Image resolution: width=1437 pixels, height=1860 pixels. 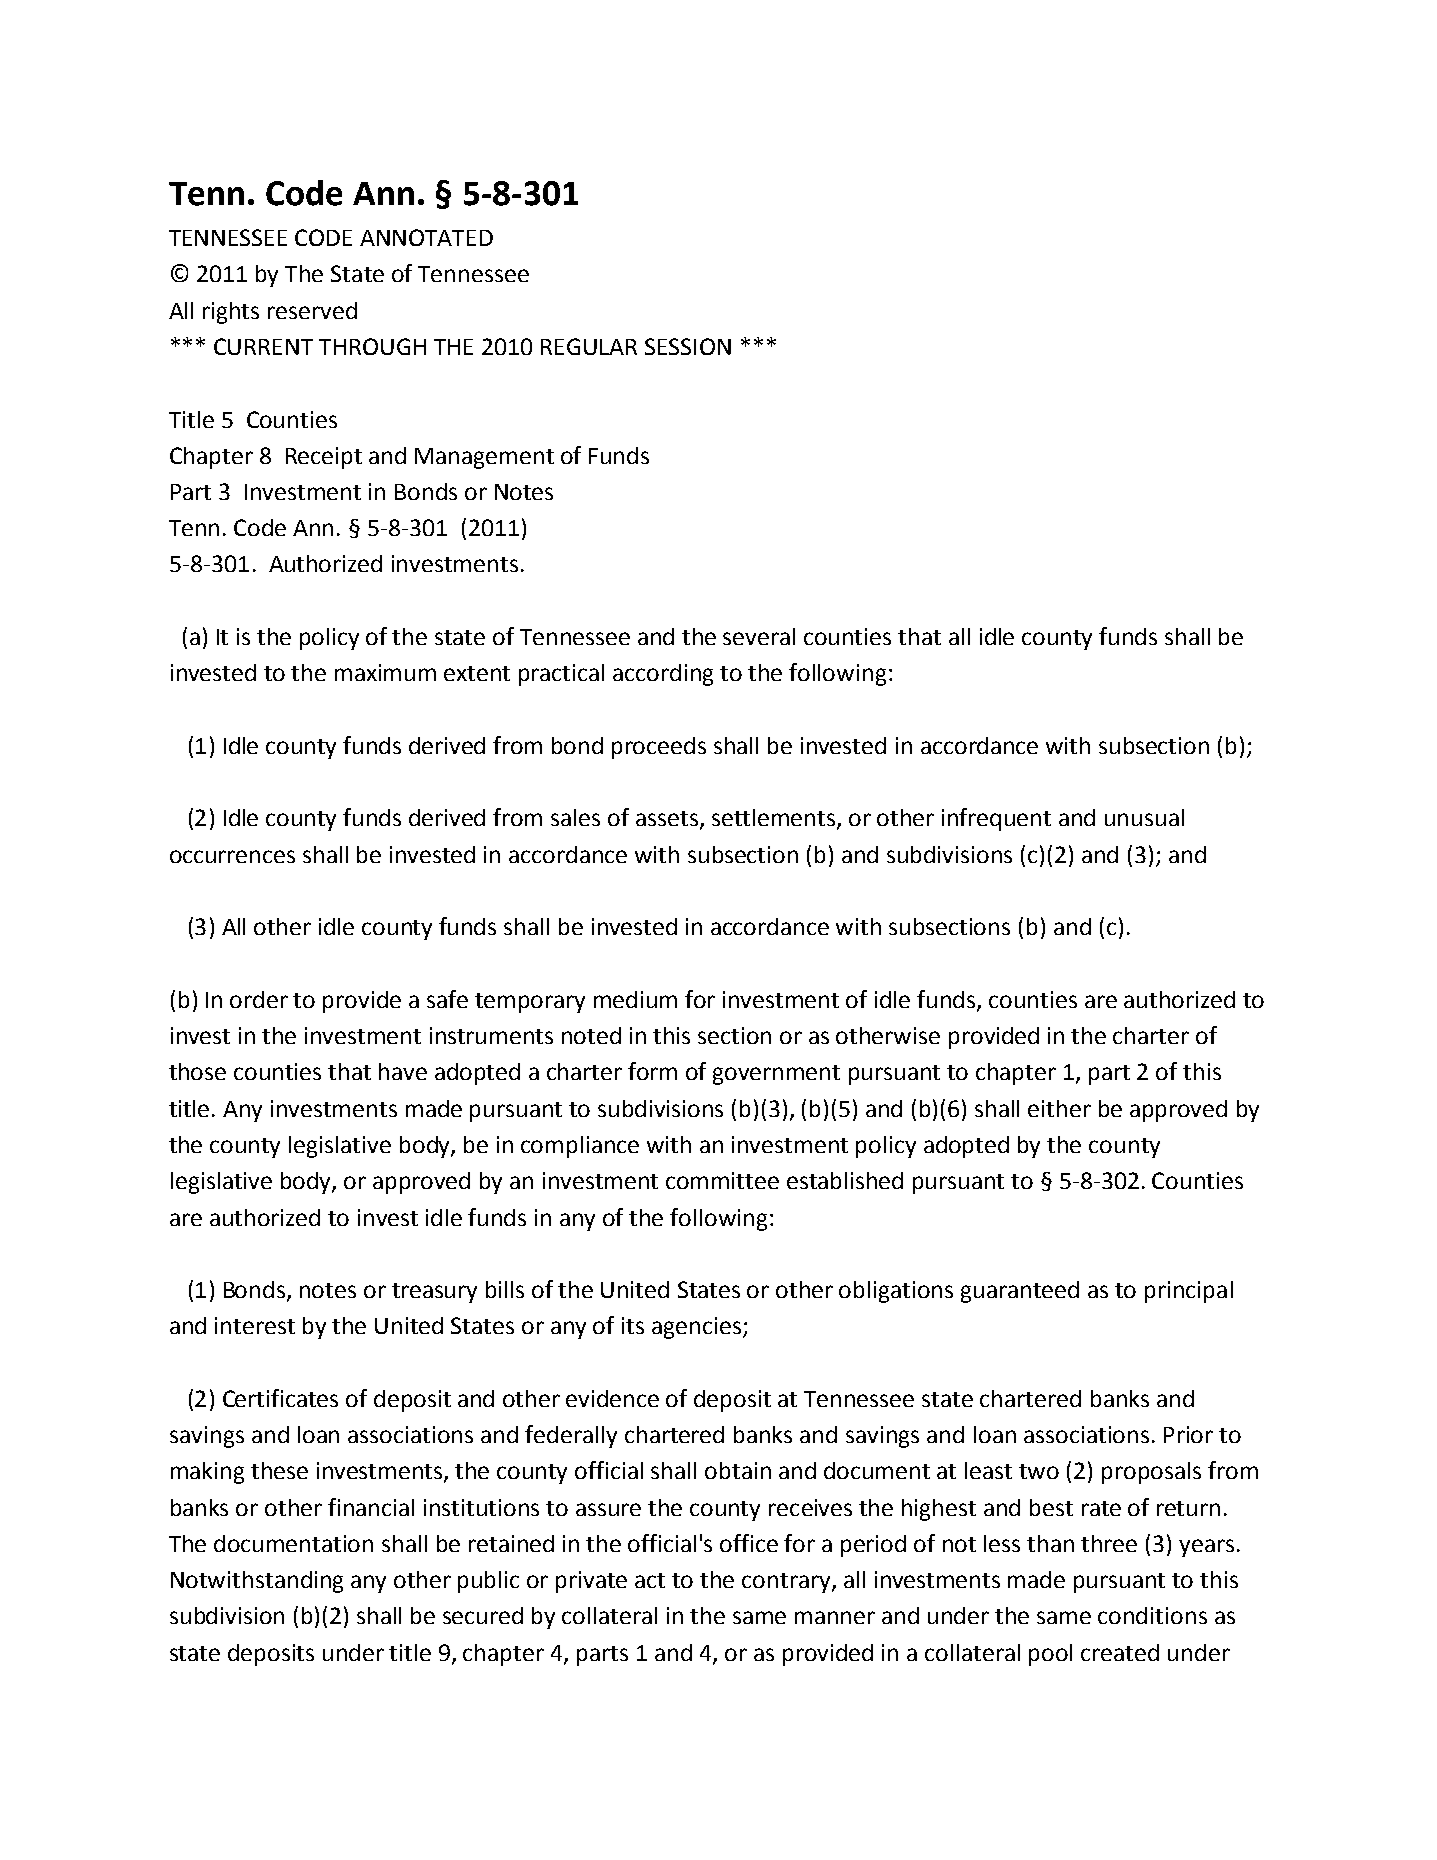 What do you see at coordinates (722, 1180) in the page?
I see `committee` at bounding box center [722, 1180].
